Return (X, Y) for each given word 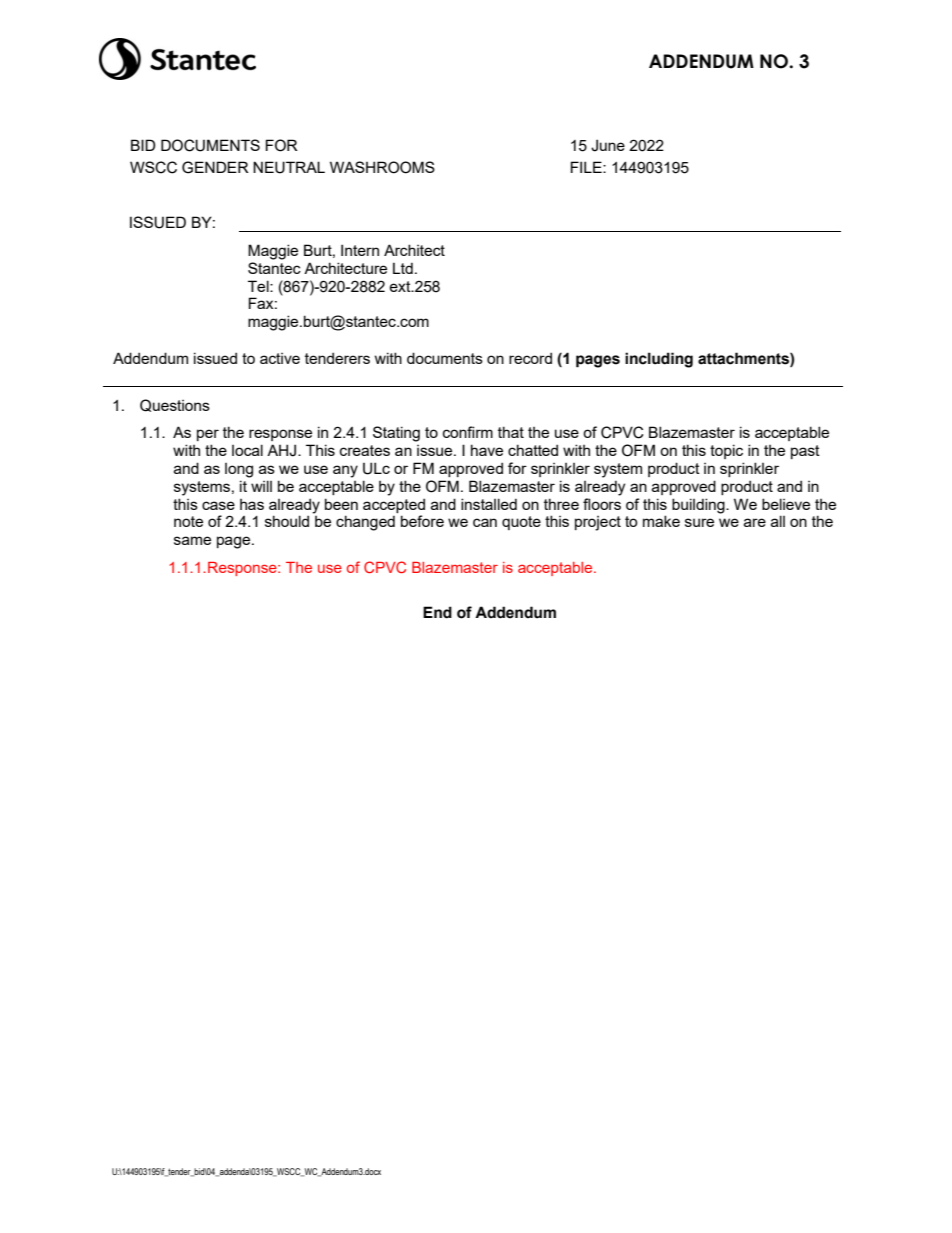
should (287, 521)
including (659, 360)
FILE (587, 167)
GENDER (215, 167)
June (608, 145)
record (530, 358)
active (280, 358)
